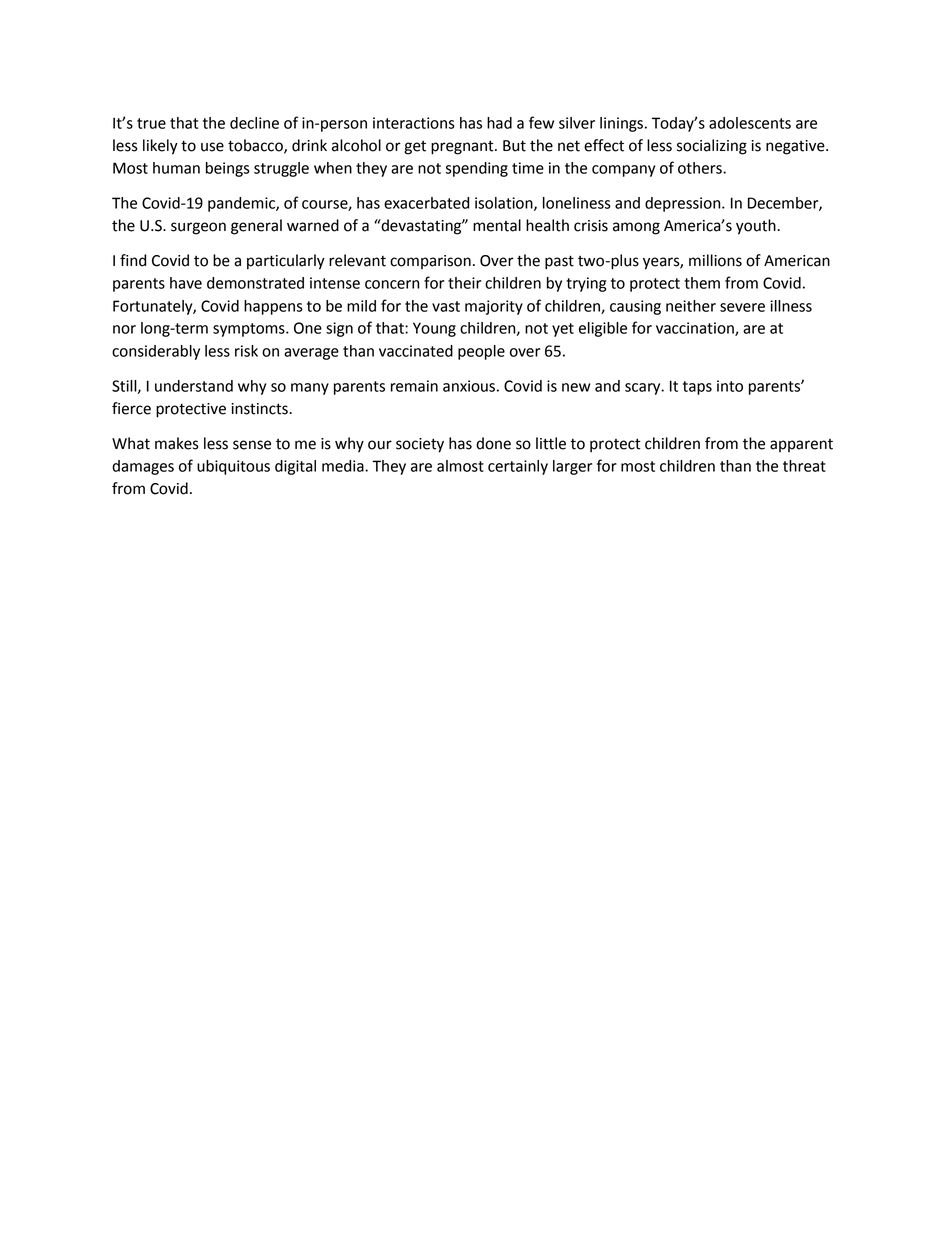 The image size is (952, 1233). Describe the element at coordinates (499, 123) in the screenshot. I see `had` at that location.
